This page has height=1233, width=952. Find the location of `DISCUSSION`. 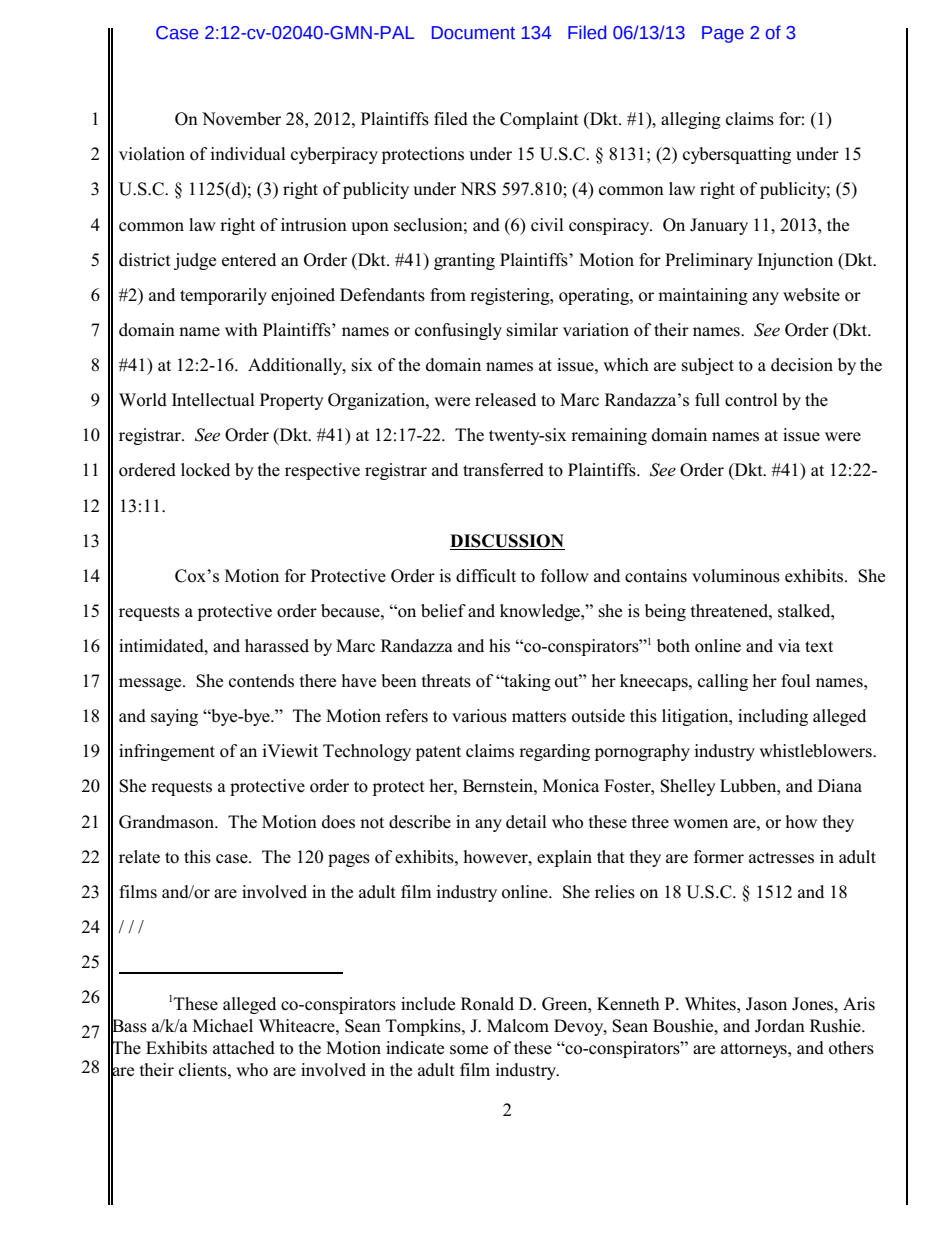

DISCUSSION is located at coordinates (507, 541).
